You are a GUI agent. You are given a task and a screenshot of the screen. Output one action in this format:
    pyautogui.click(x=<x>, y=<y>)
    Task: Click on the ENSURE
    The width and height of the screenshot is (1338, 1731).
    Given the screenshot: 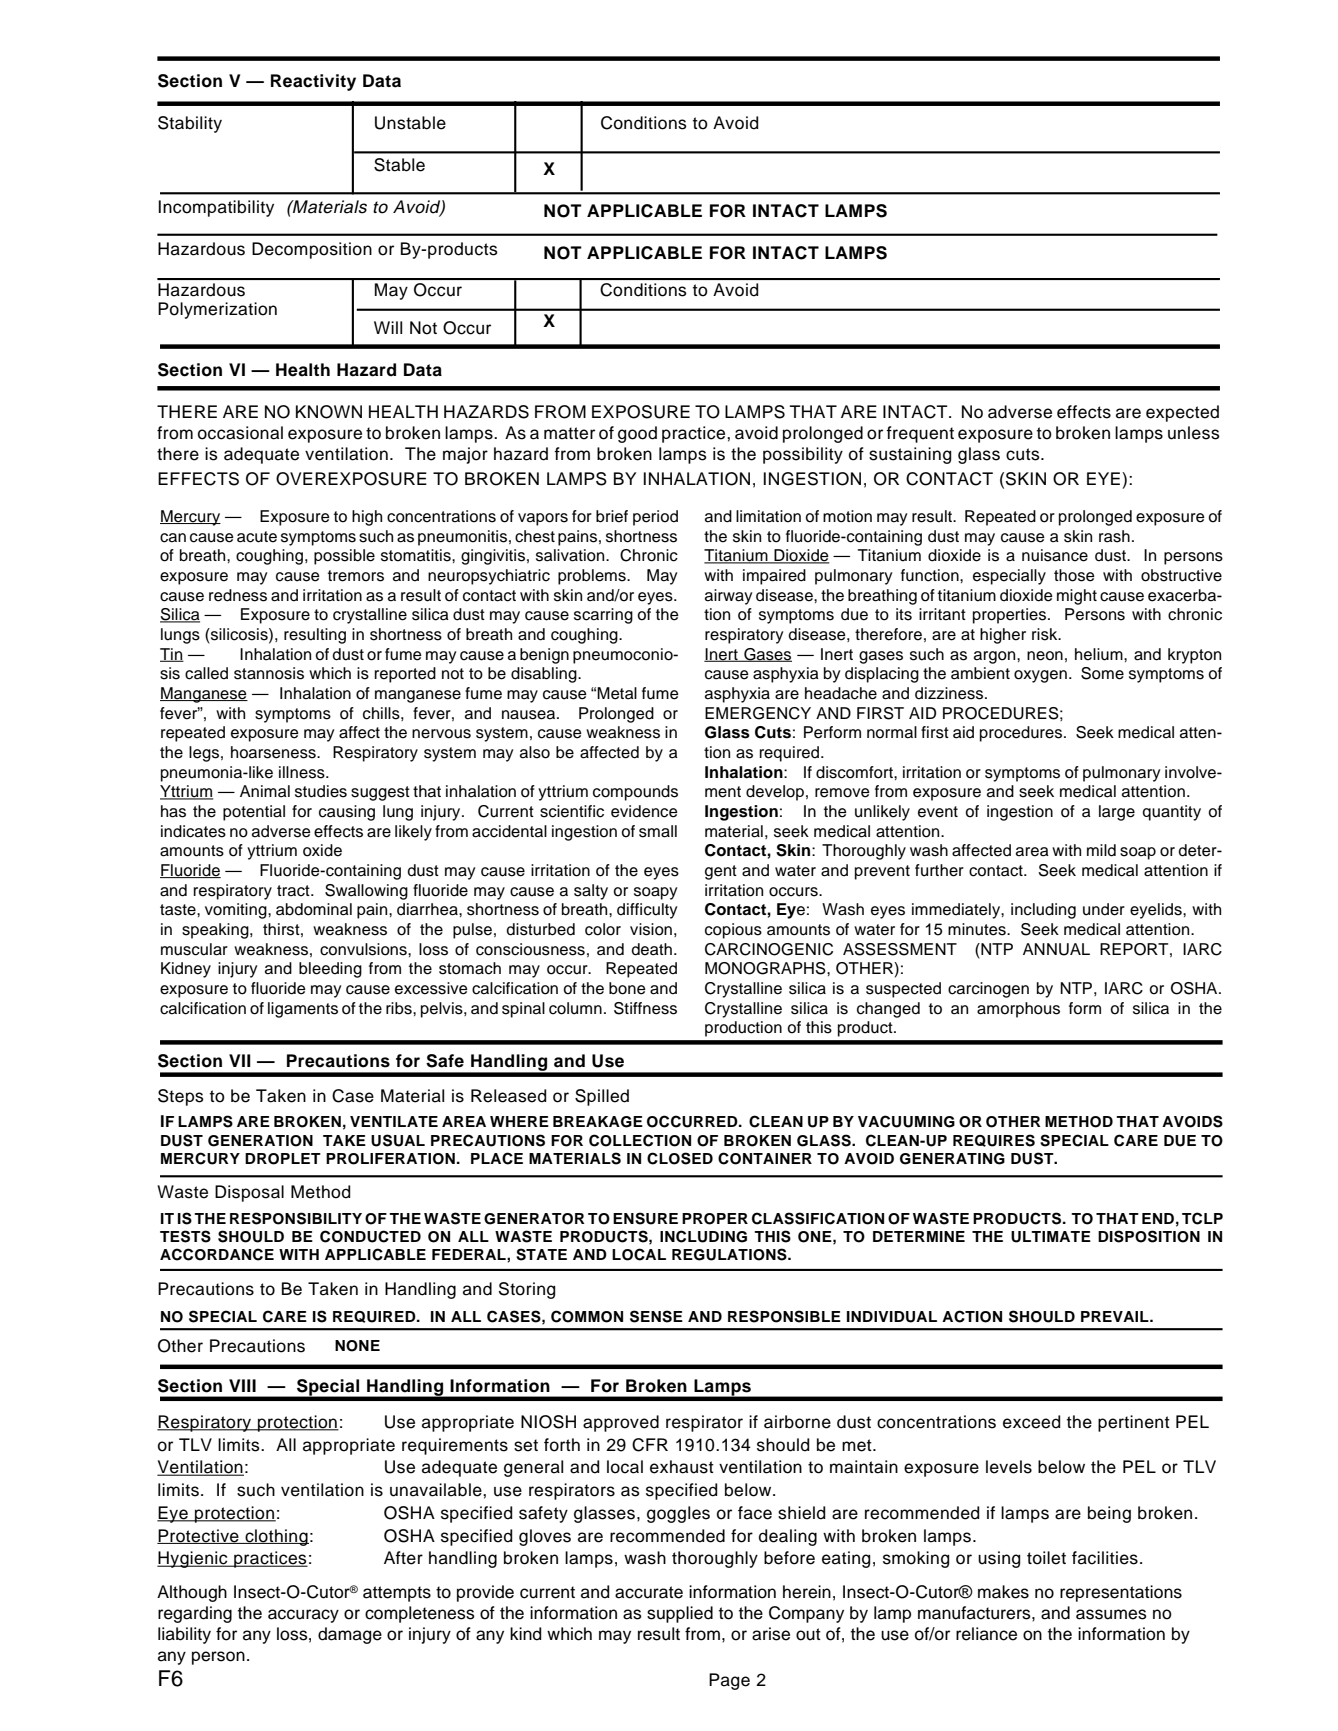 What is the action you would take?
    pyautogui.click(x=645, y=1218)
